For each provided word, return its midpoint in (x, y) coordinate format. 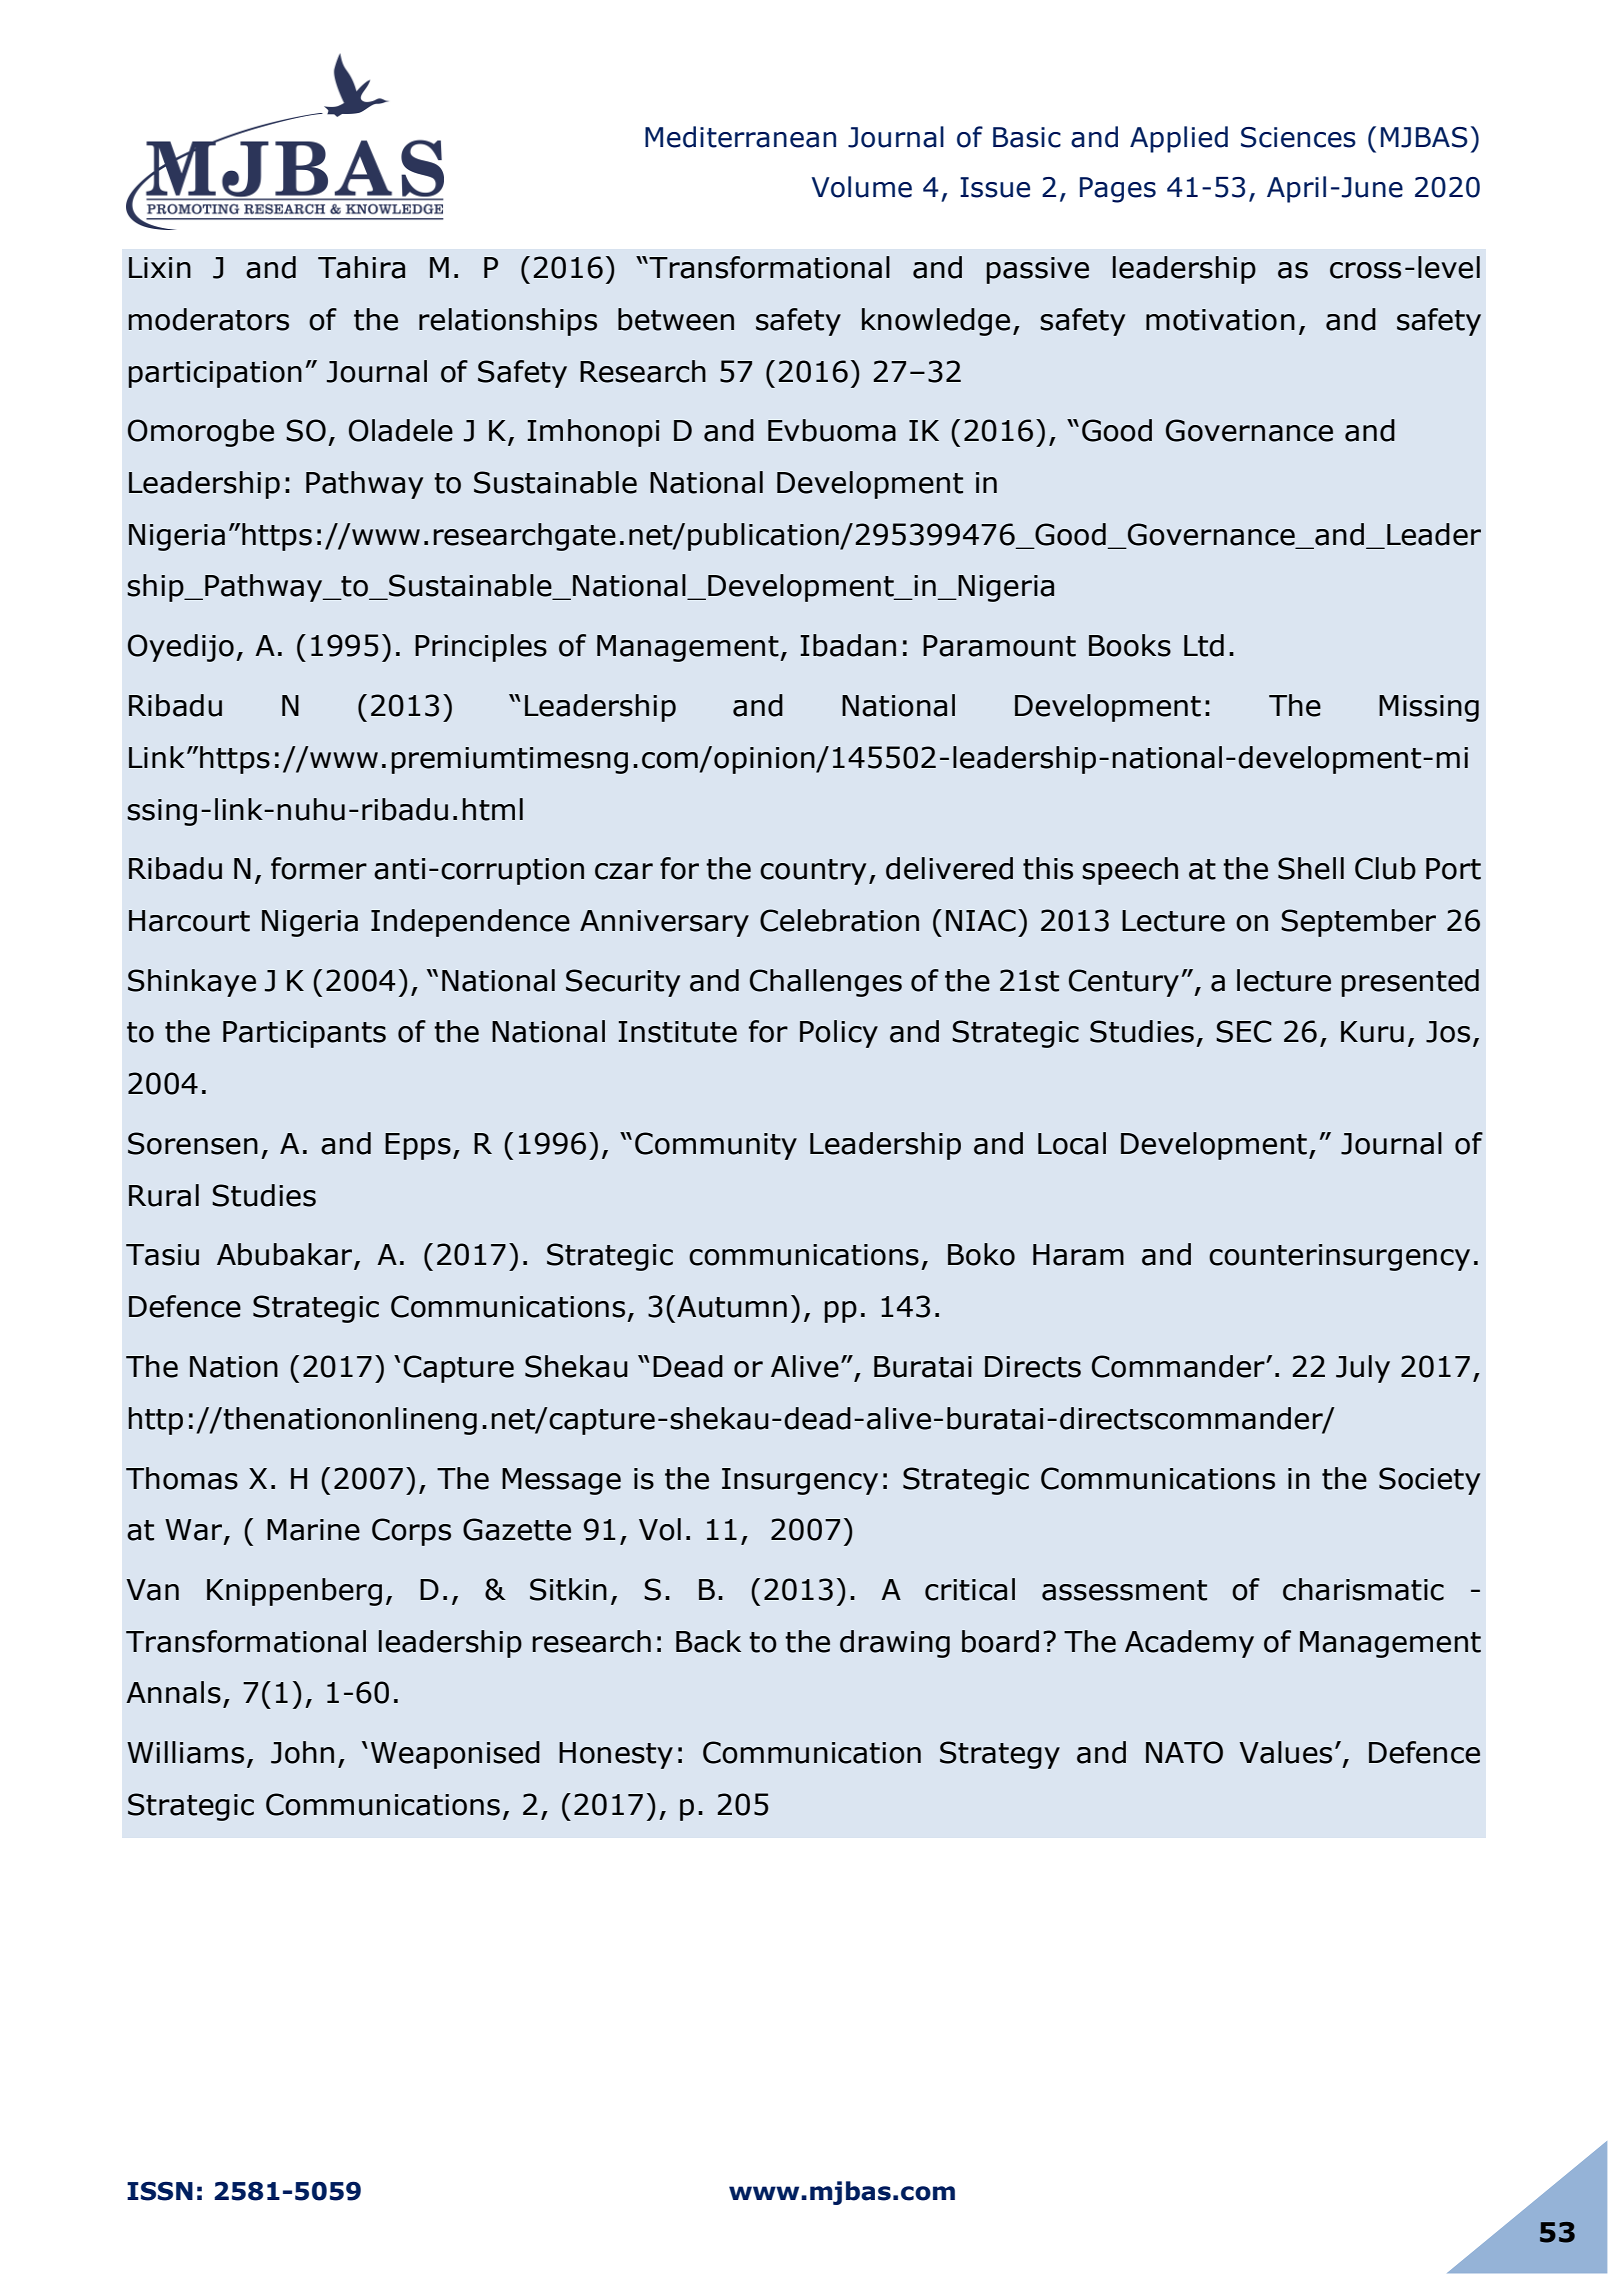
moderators (209, 319)
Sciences (1298, 137)
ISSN (160, 2191)
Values (1285, 1752)
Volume (862, 187)
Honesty (616, 1755)
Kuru (1372, 1032)
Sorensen (193, 1143)
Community (716, 1146)
